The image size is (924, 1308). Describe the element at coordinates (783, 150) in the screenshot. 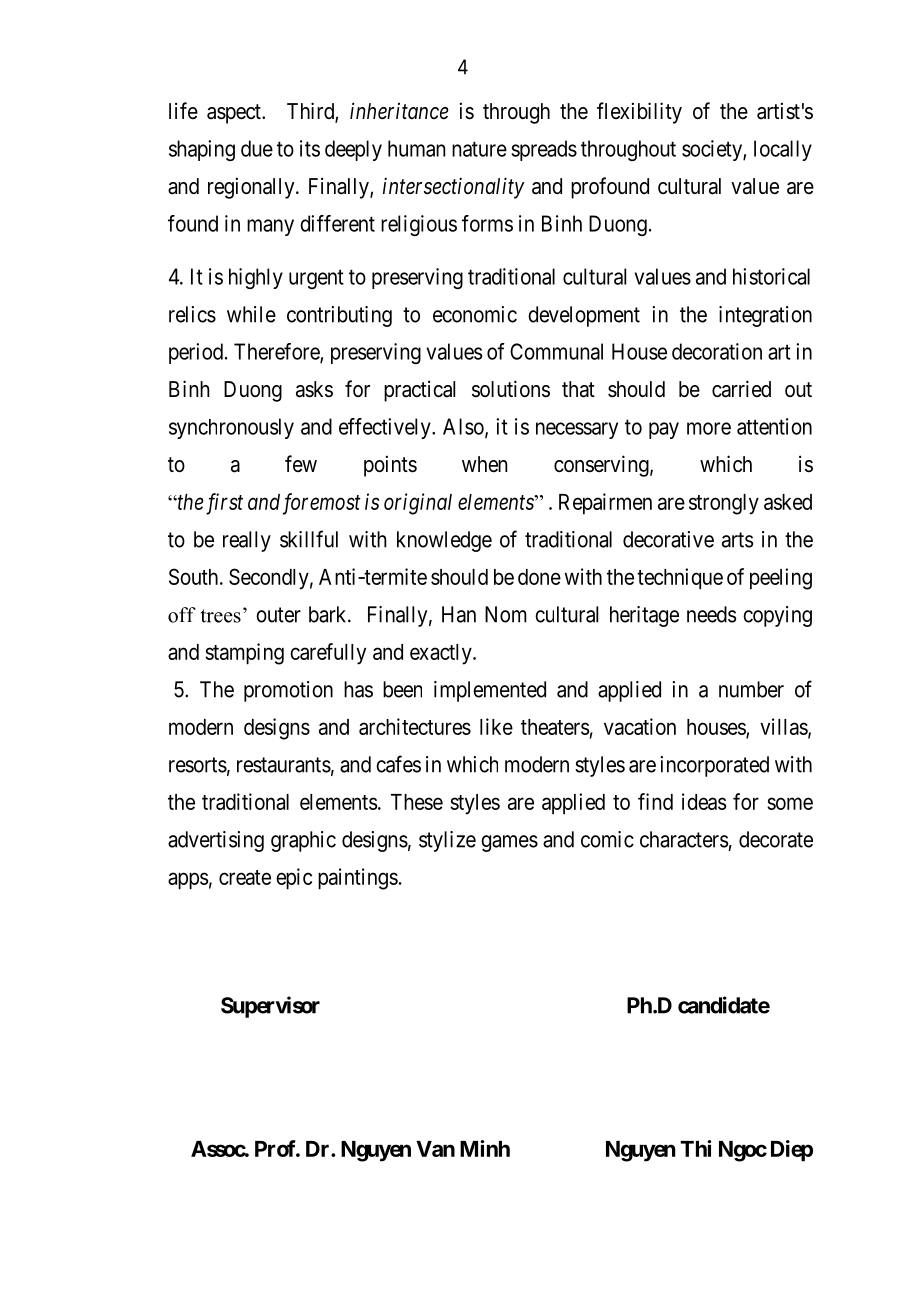

I see `locally` at that location.
